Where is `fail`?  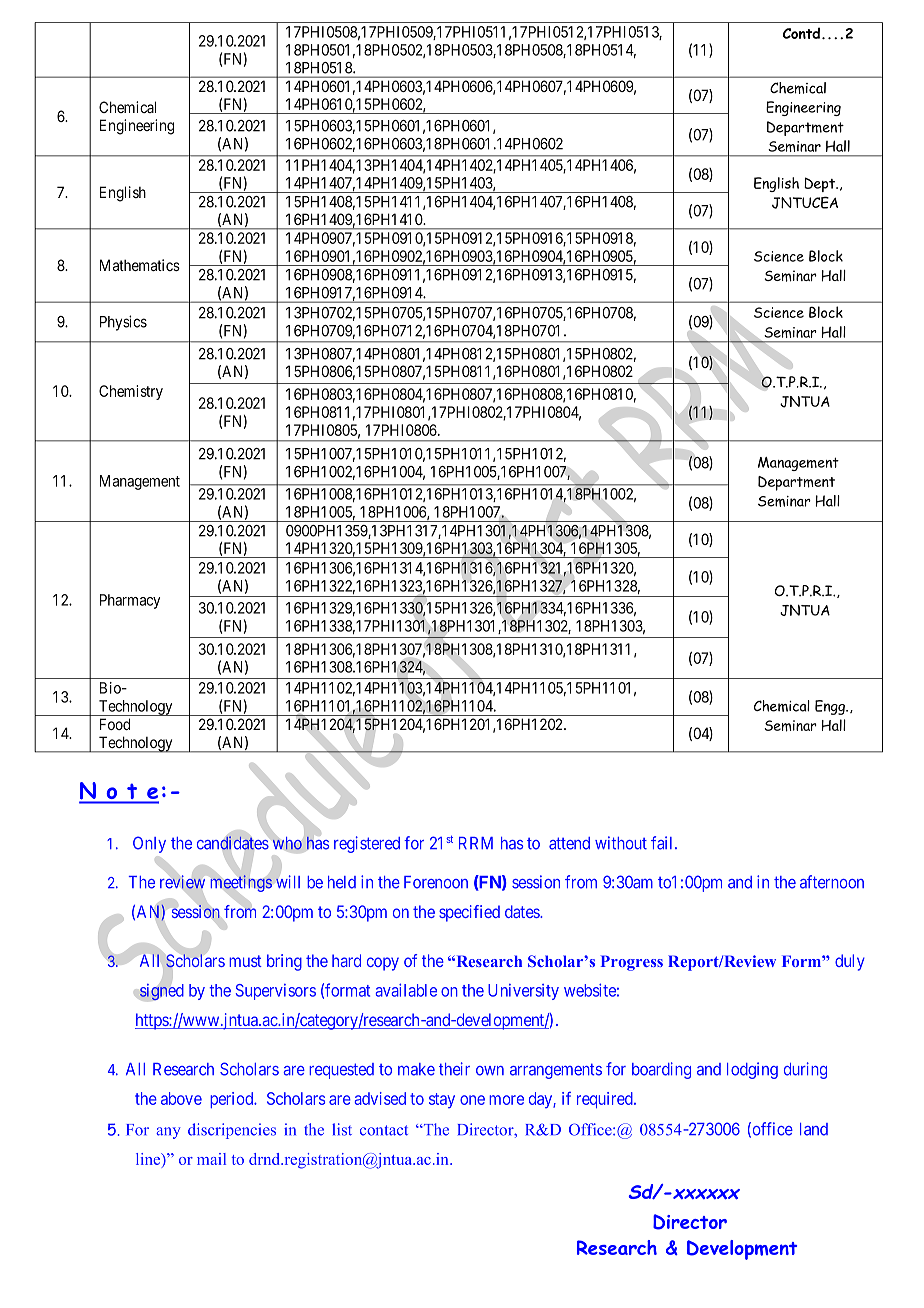 fail is located at coordinates (663, 843).
